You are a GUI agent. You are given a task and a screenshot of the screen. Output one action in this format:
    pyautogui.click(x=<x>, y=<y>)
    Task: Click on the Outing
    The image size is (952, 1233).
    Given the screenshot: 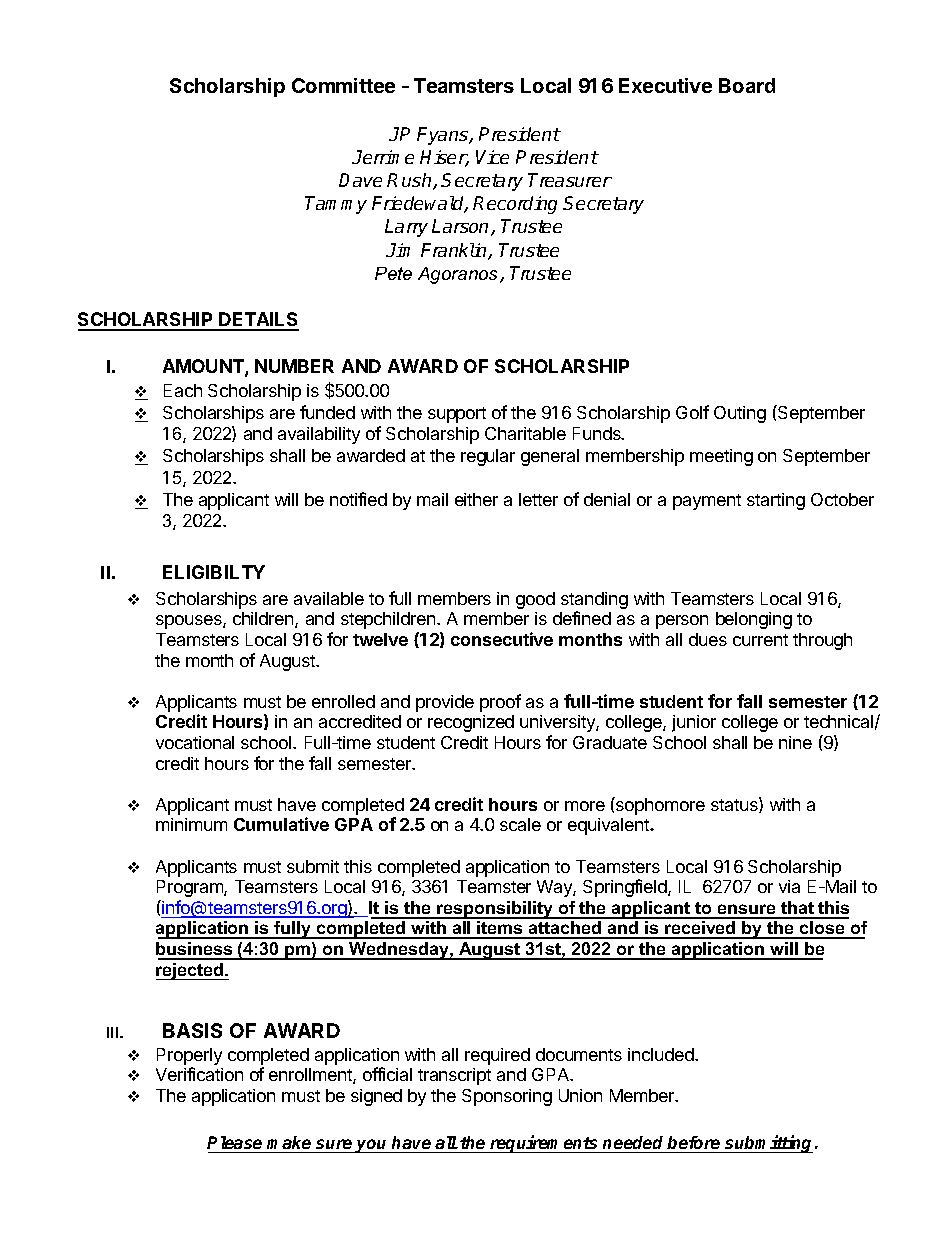 What is the action you would take?
    pyautogui.click(x=740, y=414)
